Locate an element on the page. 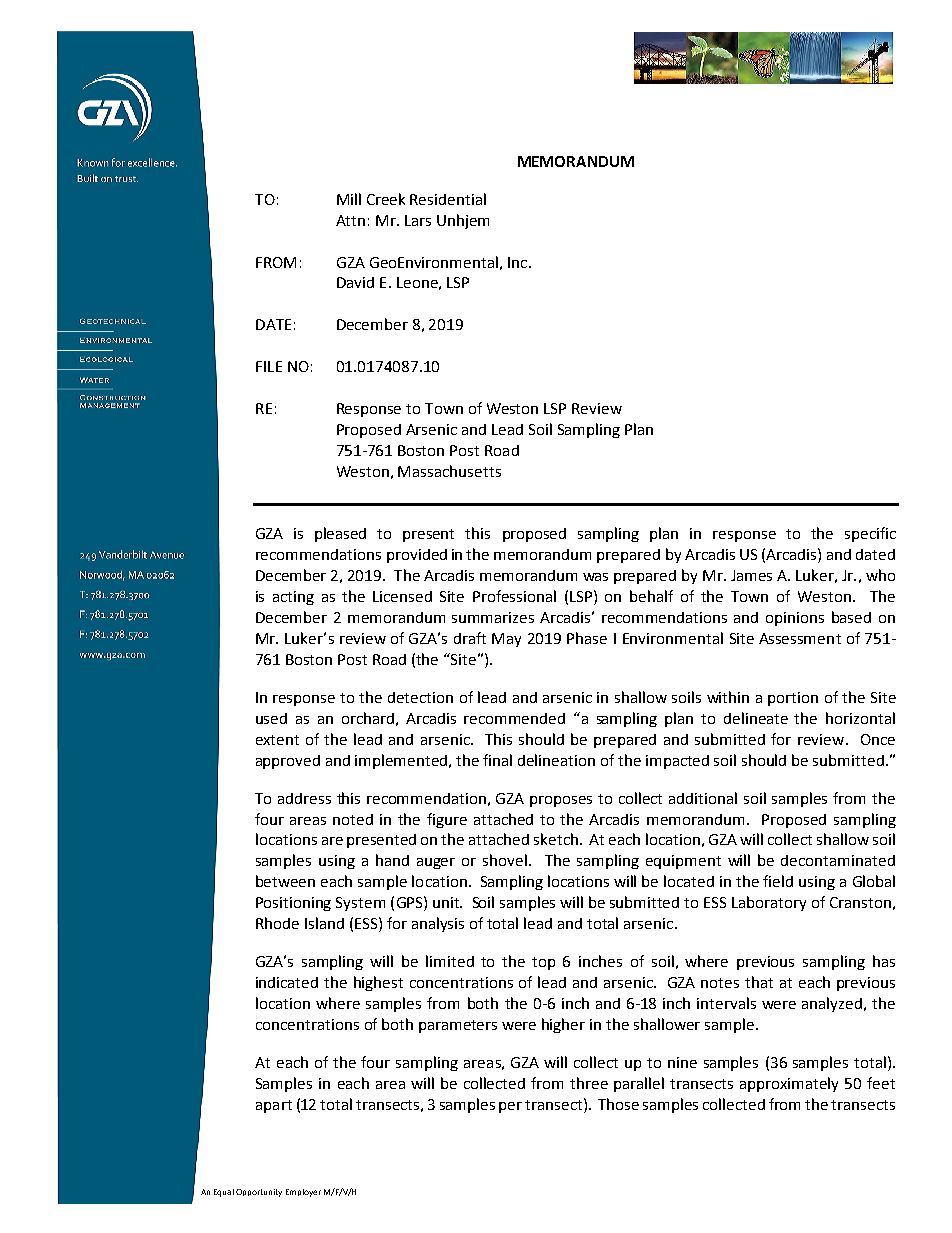 This page has height=1233, width=952. between is located at coordinates (285, 881).
